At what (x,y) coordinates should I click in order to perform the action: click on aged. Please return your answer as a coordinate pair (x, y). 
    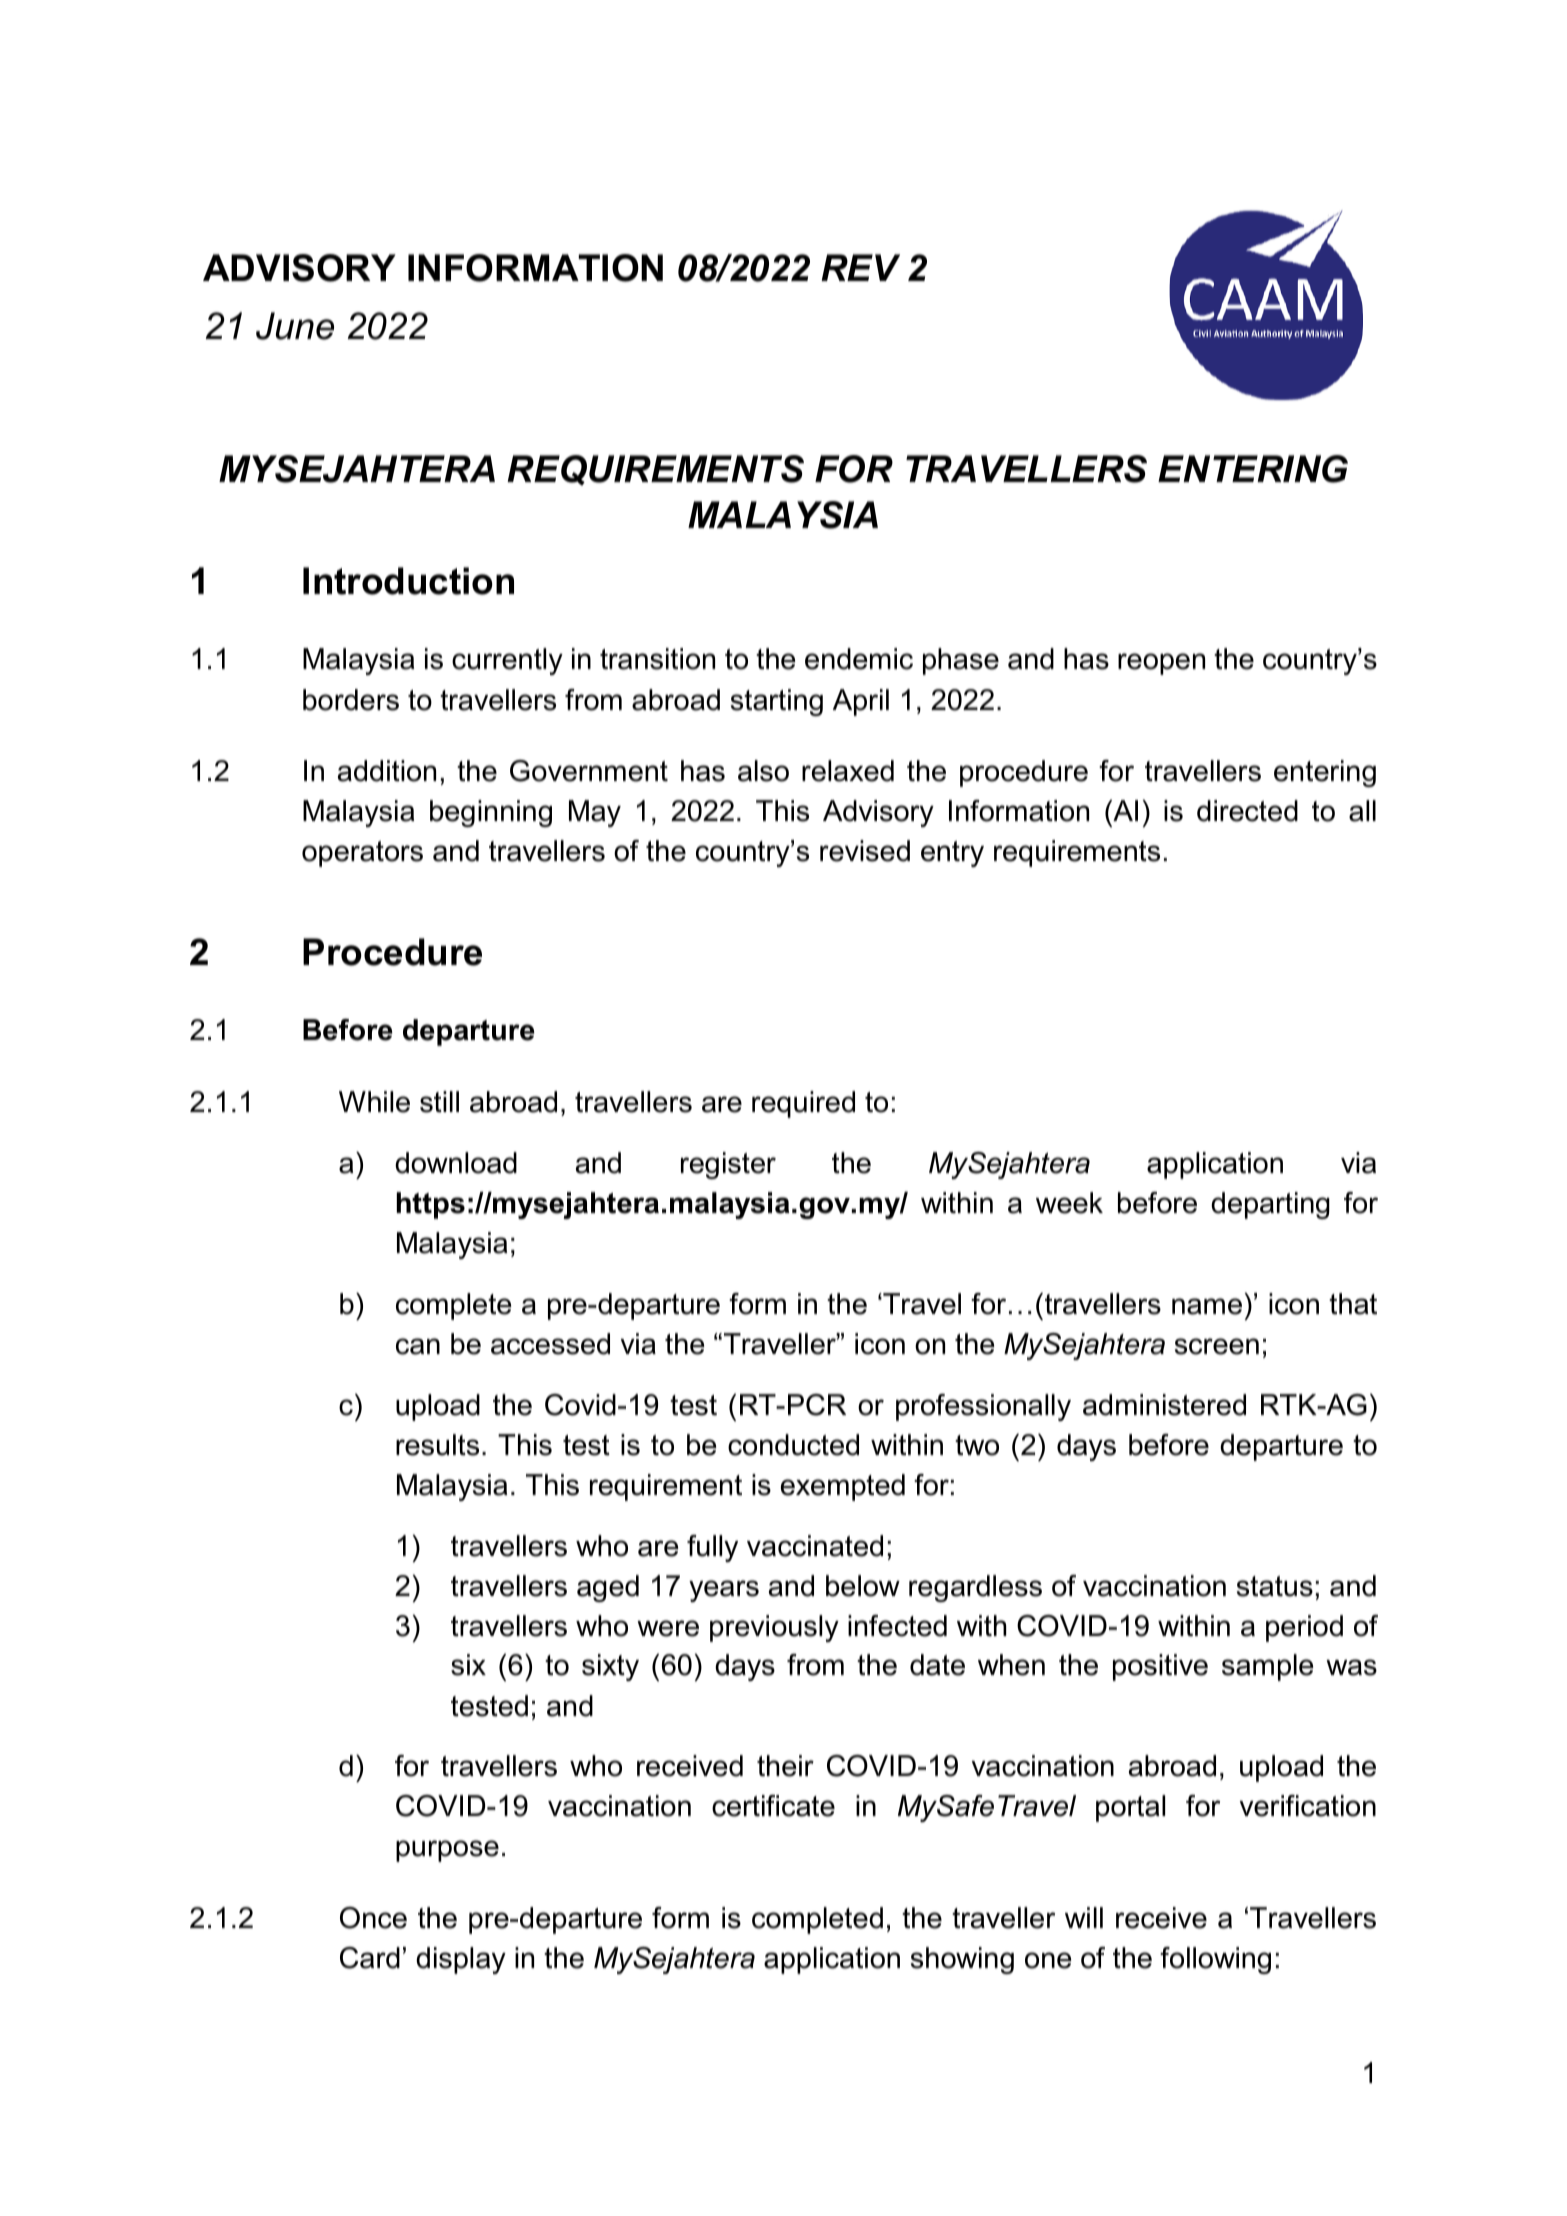
    Looking at the image, I should click on (608, 1588).
